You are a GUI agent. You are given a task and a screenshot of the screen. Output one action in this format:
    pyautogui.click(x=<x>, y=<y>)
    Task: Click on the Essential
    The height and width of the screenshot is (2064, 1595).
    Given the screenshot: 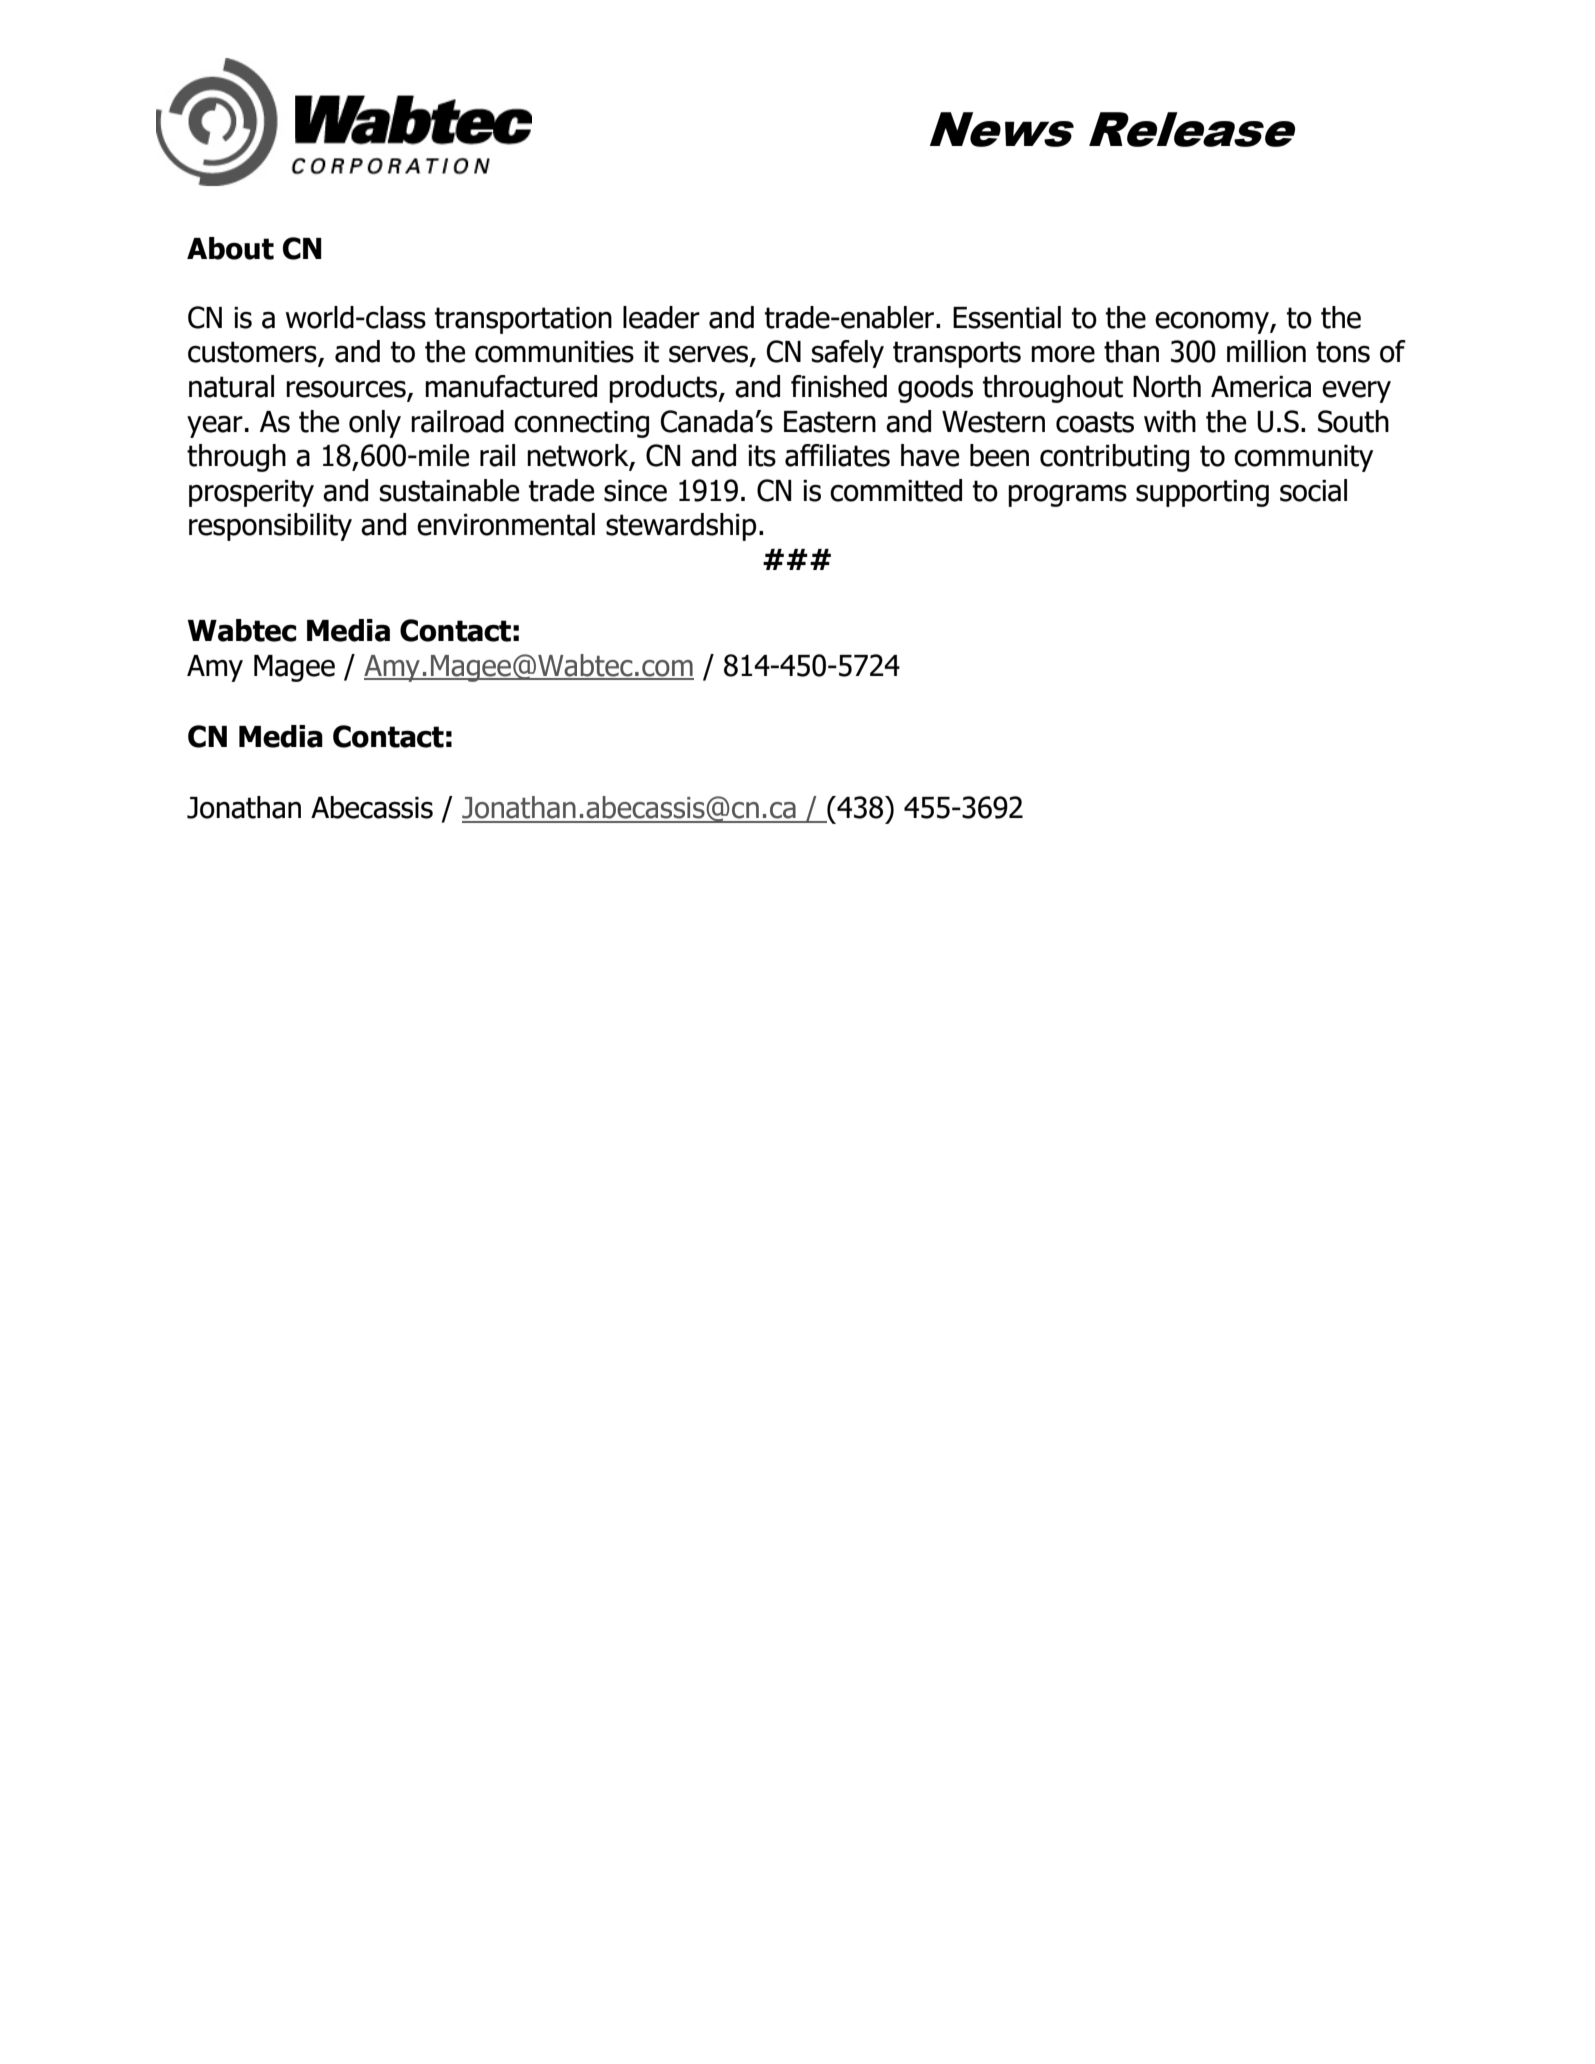 What is the action you would take?
    pyautogui.click(x=1007, y=317)
